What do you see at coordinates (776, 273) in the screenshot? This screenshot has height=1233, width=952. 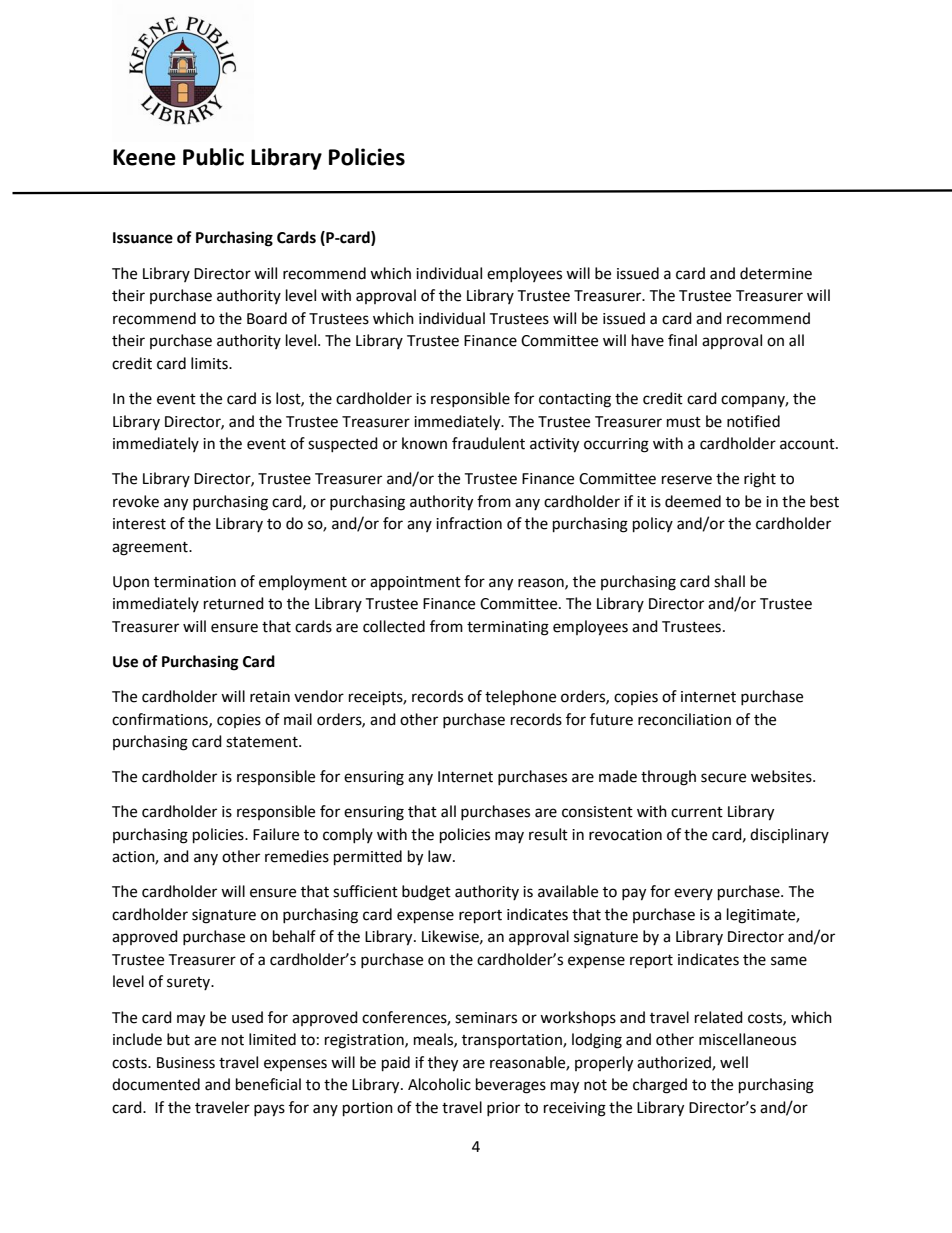 I see `determine` at bounding box center [776, 273].
